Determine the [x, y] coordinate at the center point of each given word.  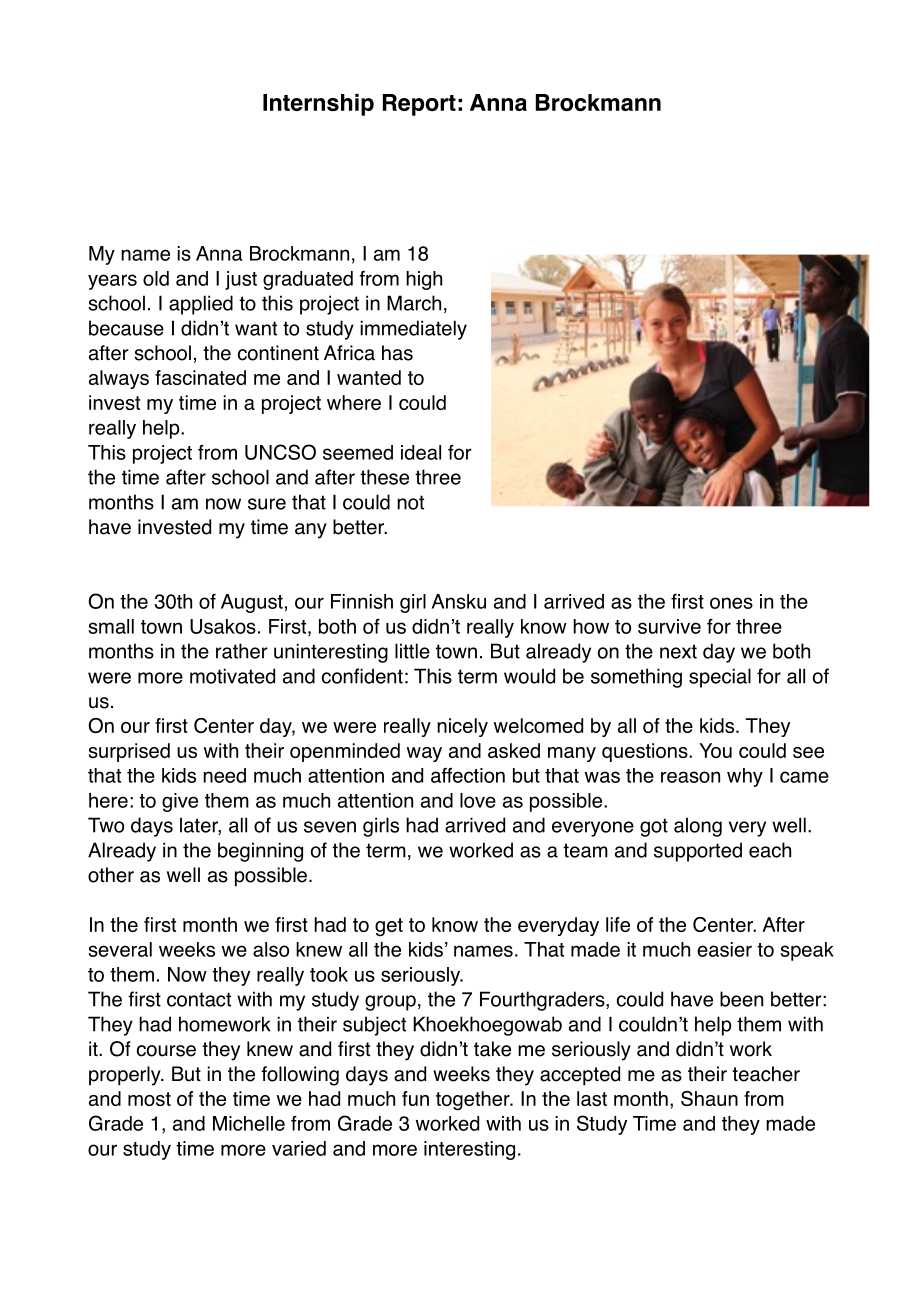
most [149, 1099]
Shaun [709, 1098]
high [424, 280]
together [474, 1100]
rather [242, 651]
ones [731, 603]
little [412, 651]
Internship [318, 105]
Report [419, 105]
